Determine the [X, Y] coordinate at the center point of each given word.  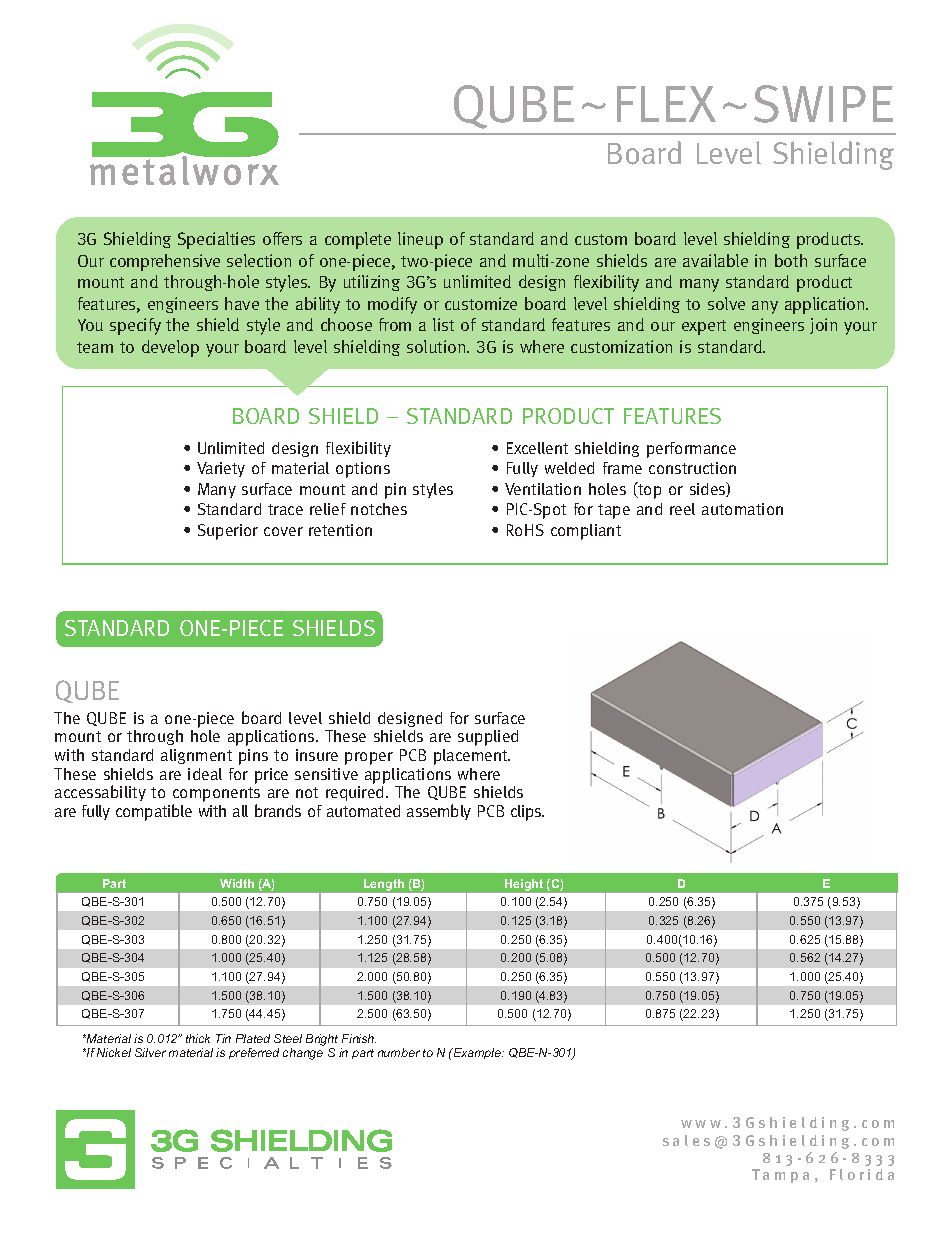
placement [472, 757]
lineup [420, 240]
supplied [488, 738]
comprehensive [165, 262]
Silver [150, 1052]
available [715, 260]
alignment [196, 756]
